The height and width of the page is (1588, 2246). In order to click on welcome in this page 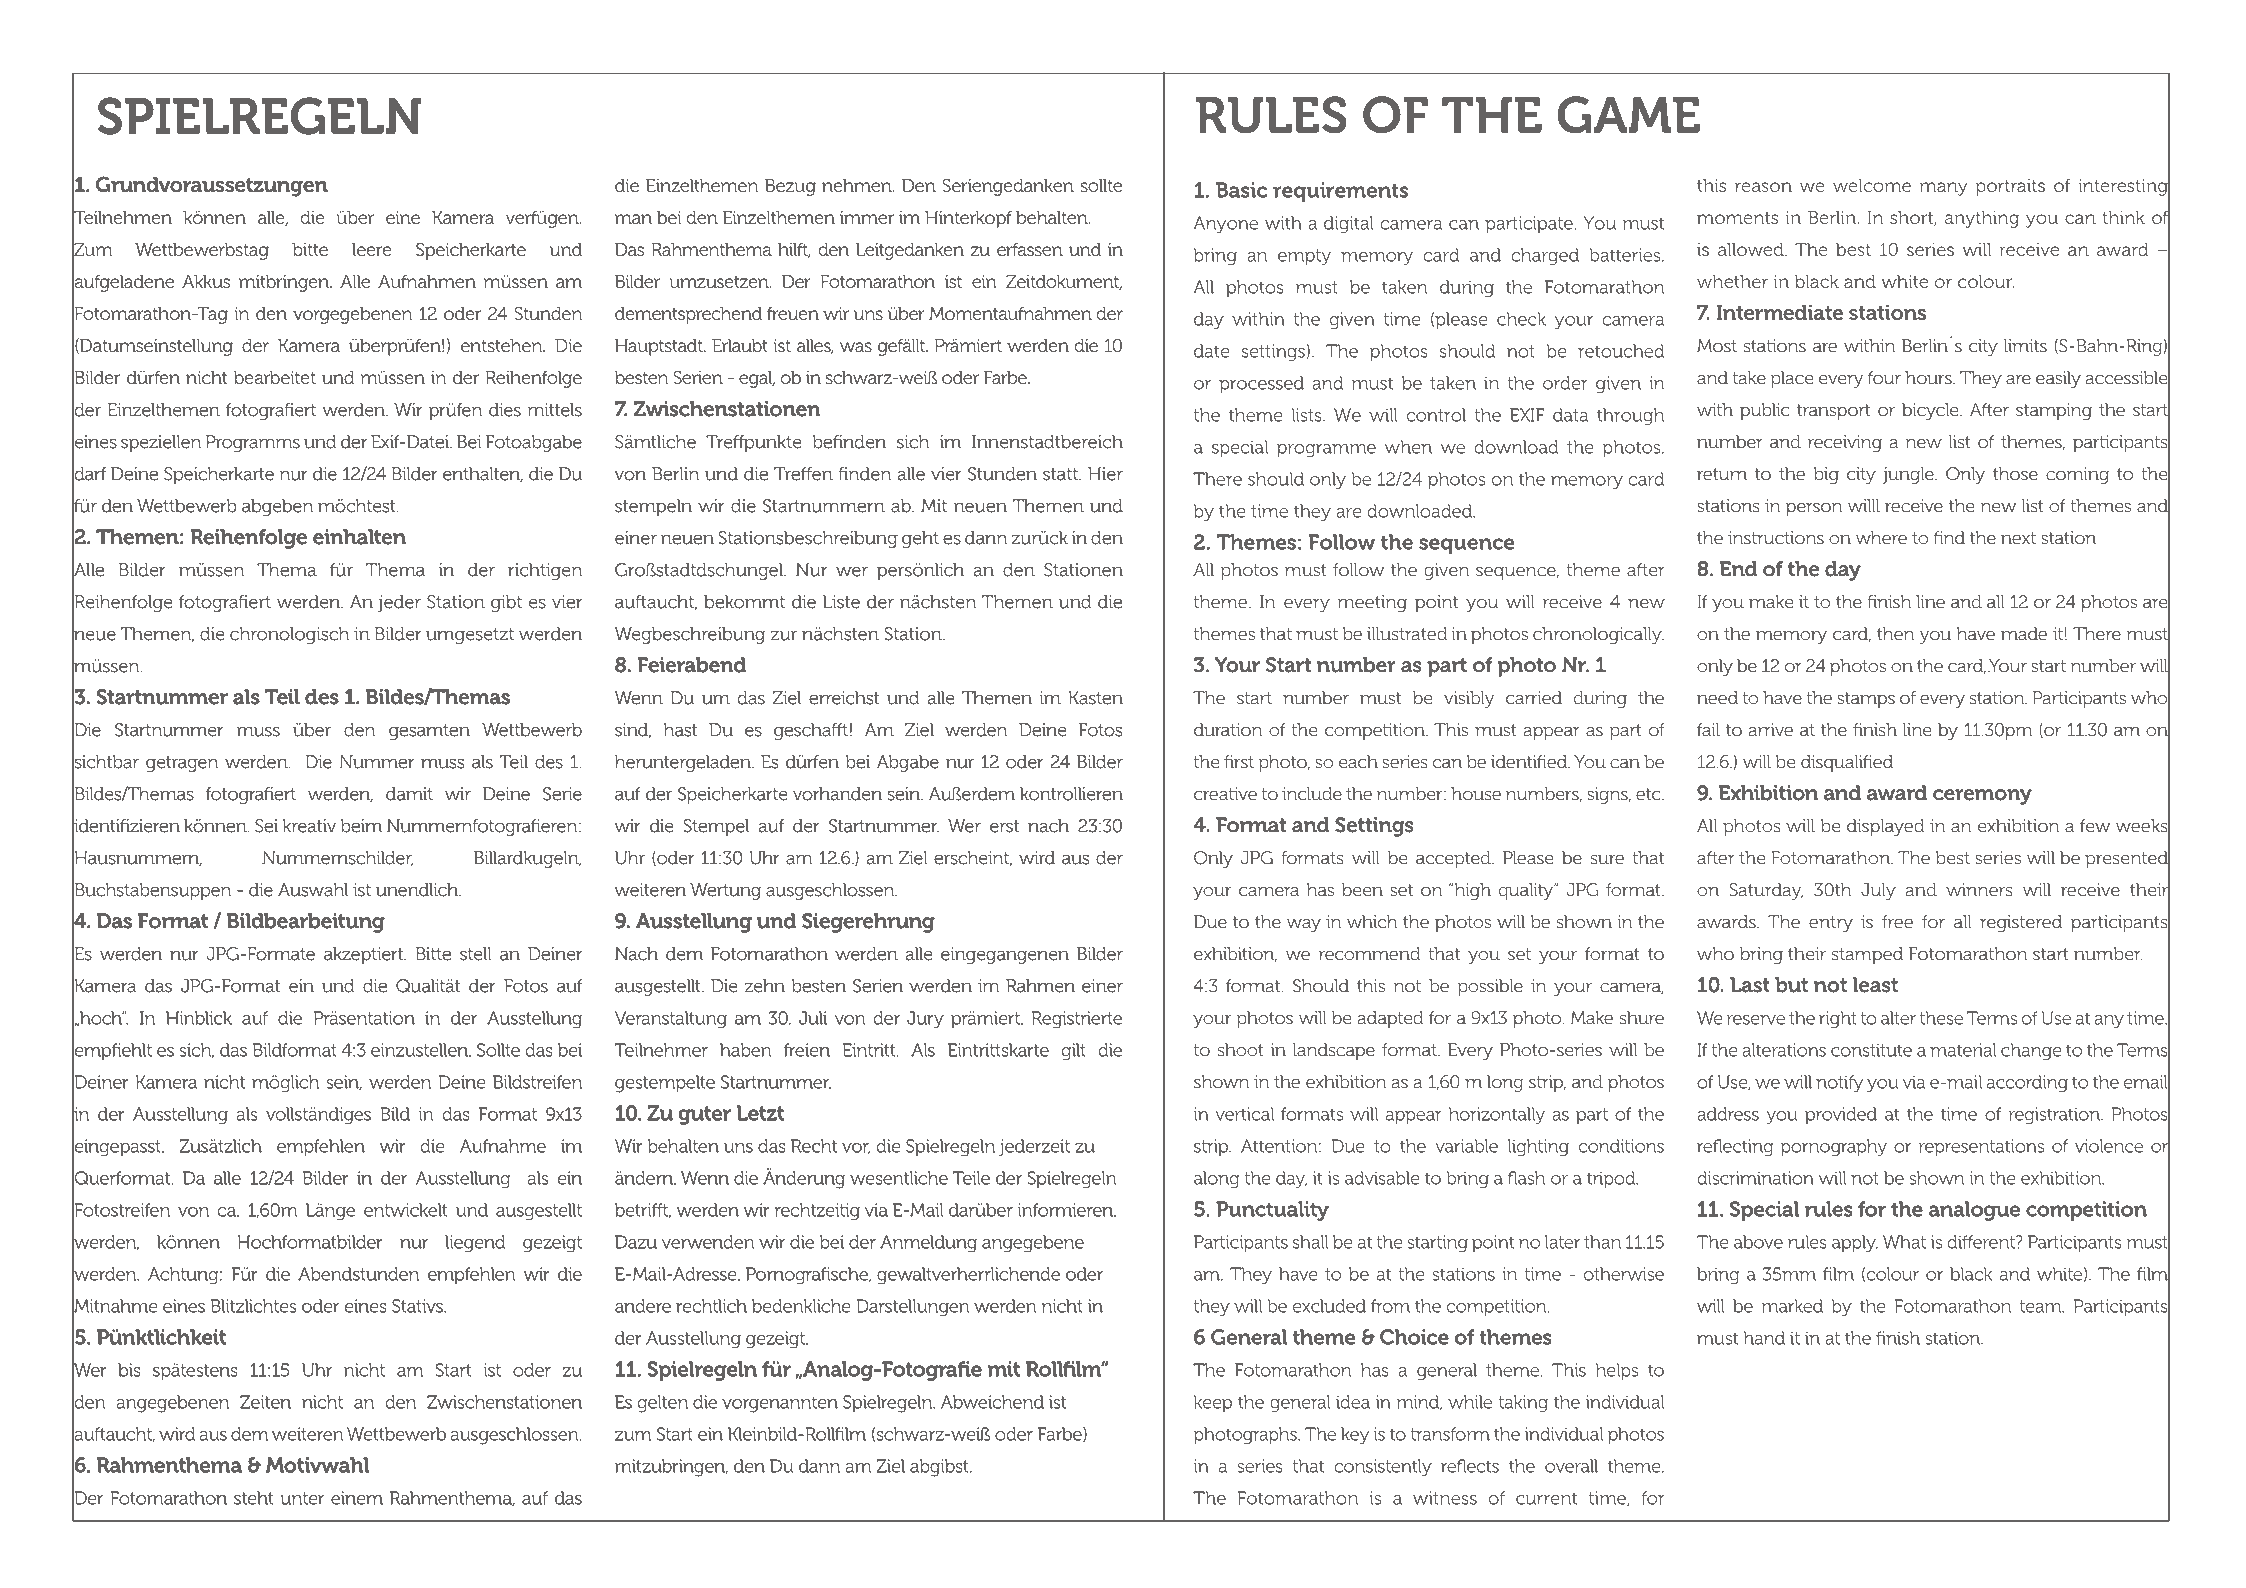, I will do `click(1872, 185)`.
